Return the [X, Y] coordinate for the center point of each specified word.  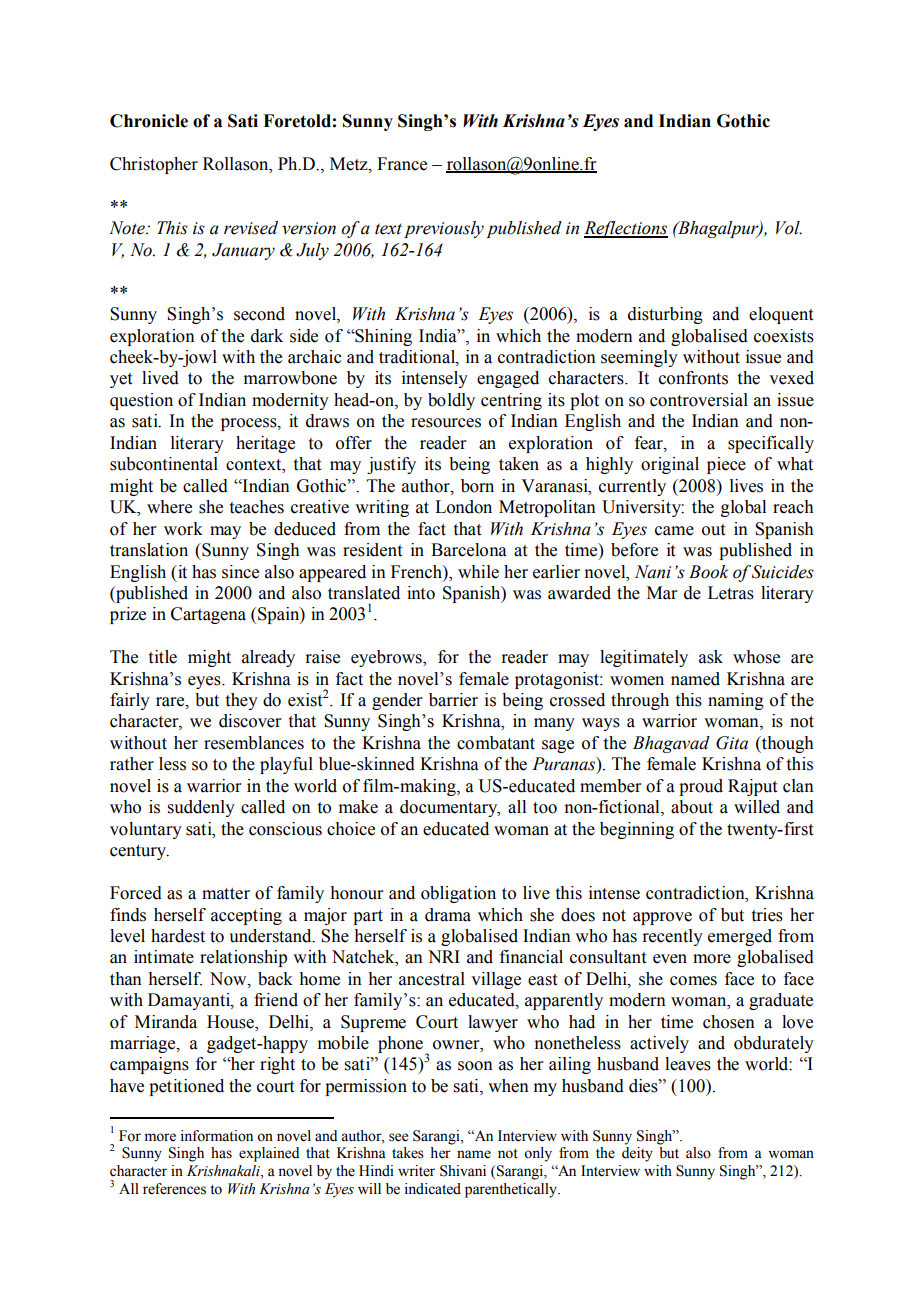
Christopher [154, 165]
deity [637, 1154]
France [402, 164]
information [217, 1136]
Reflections [626, 229]
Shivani [463, 1171]
